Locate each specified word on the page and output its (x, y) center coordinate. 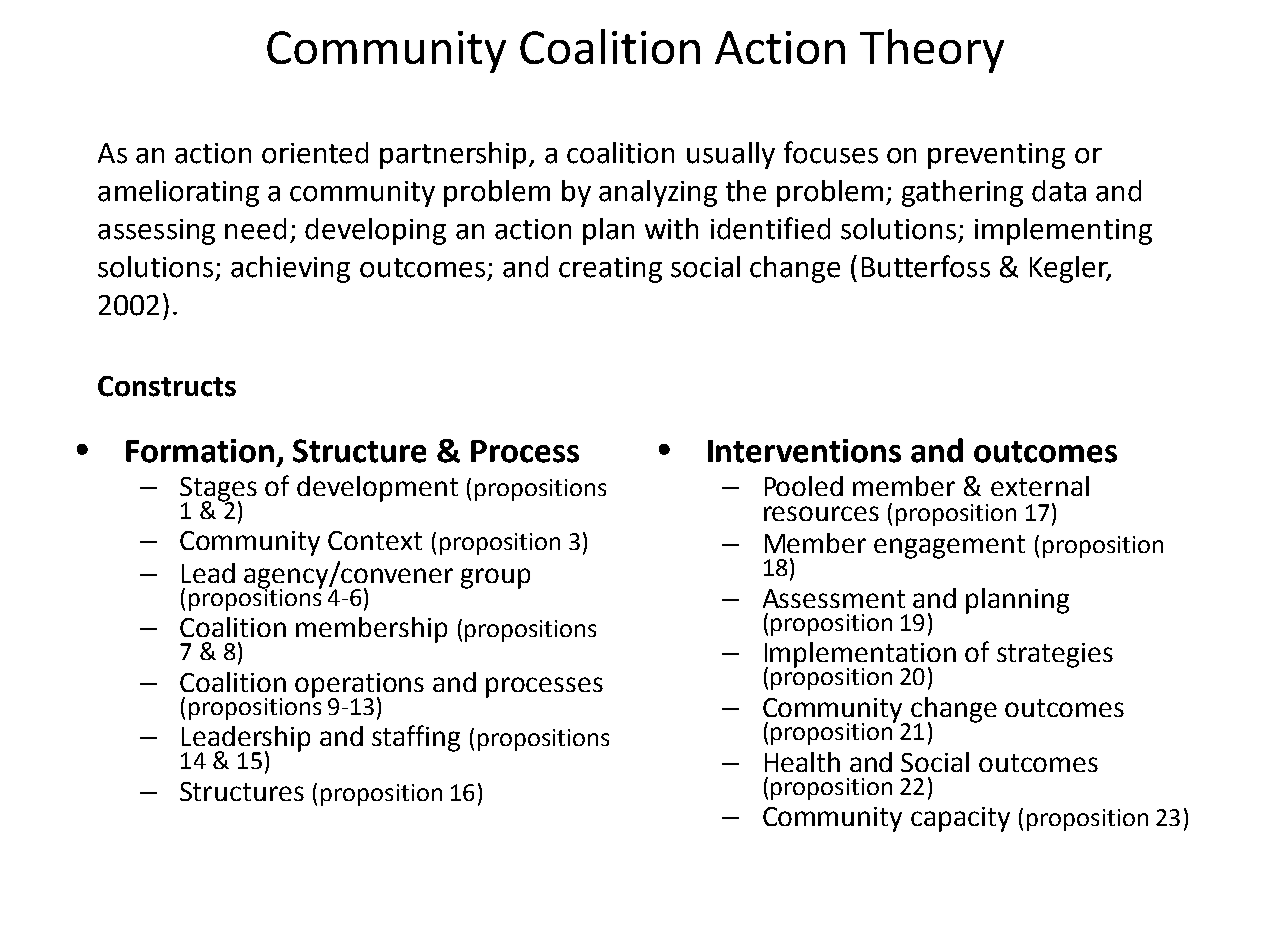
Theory (932, 51)
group (495, 578)
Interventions (804, 451)
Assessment (834, 598)
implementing (1063, 231)
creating (610, 270)
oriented (315, 153)
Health (802, 762)
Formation (200, 451)
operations (359, 686)
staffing (416, 738)
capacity (960, 819)
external (1040, 486)
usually (731, 155)
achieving (290, 269)
